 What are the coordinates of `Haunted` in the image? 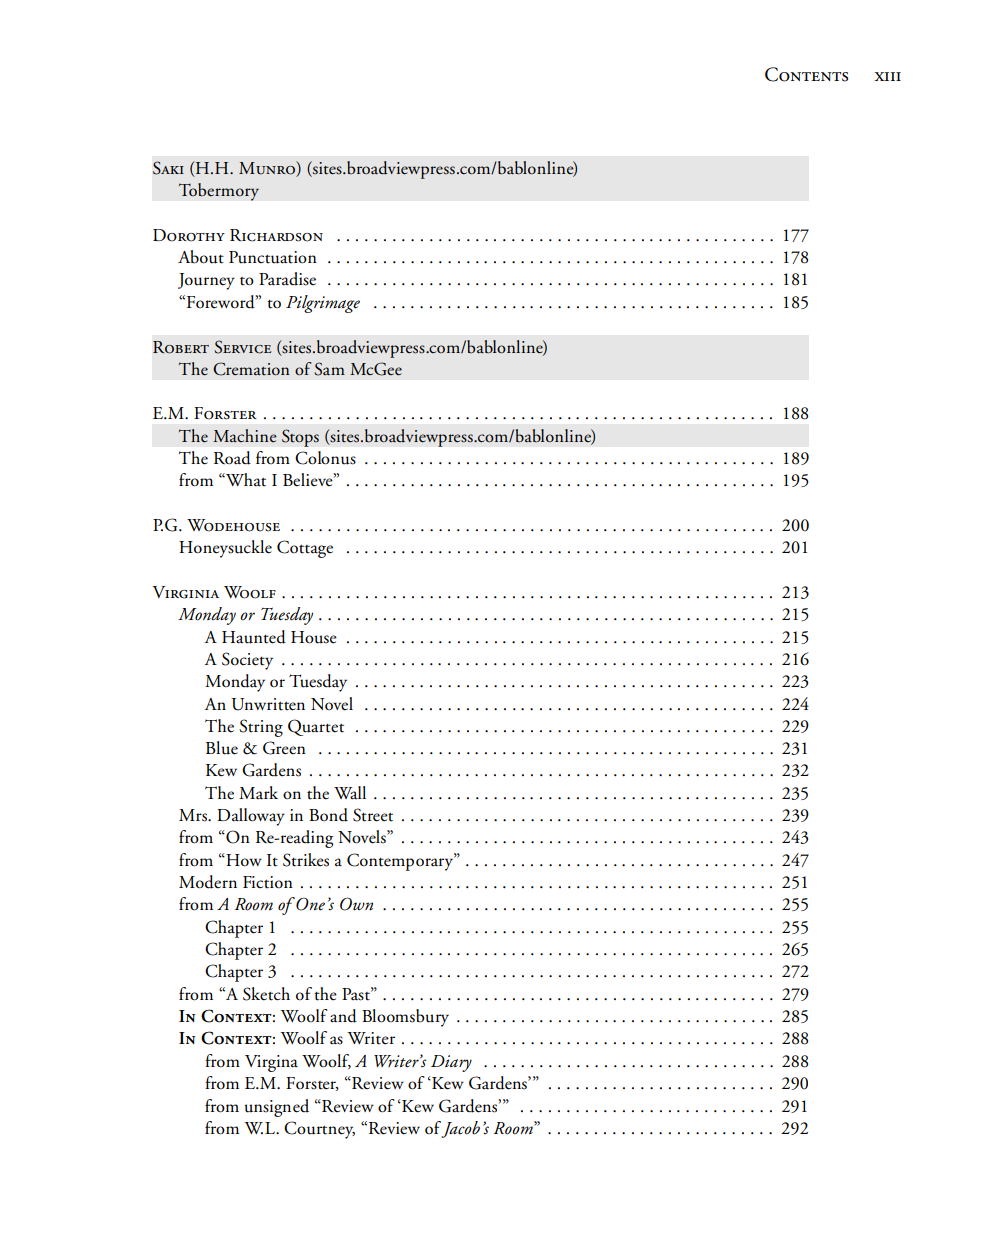 It's located at (254, 637).
